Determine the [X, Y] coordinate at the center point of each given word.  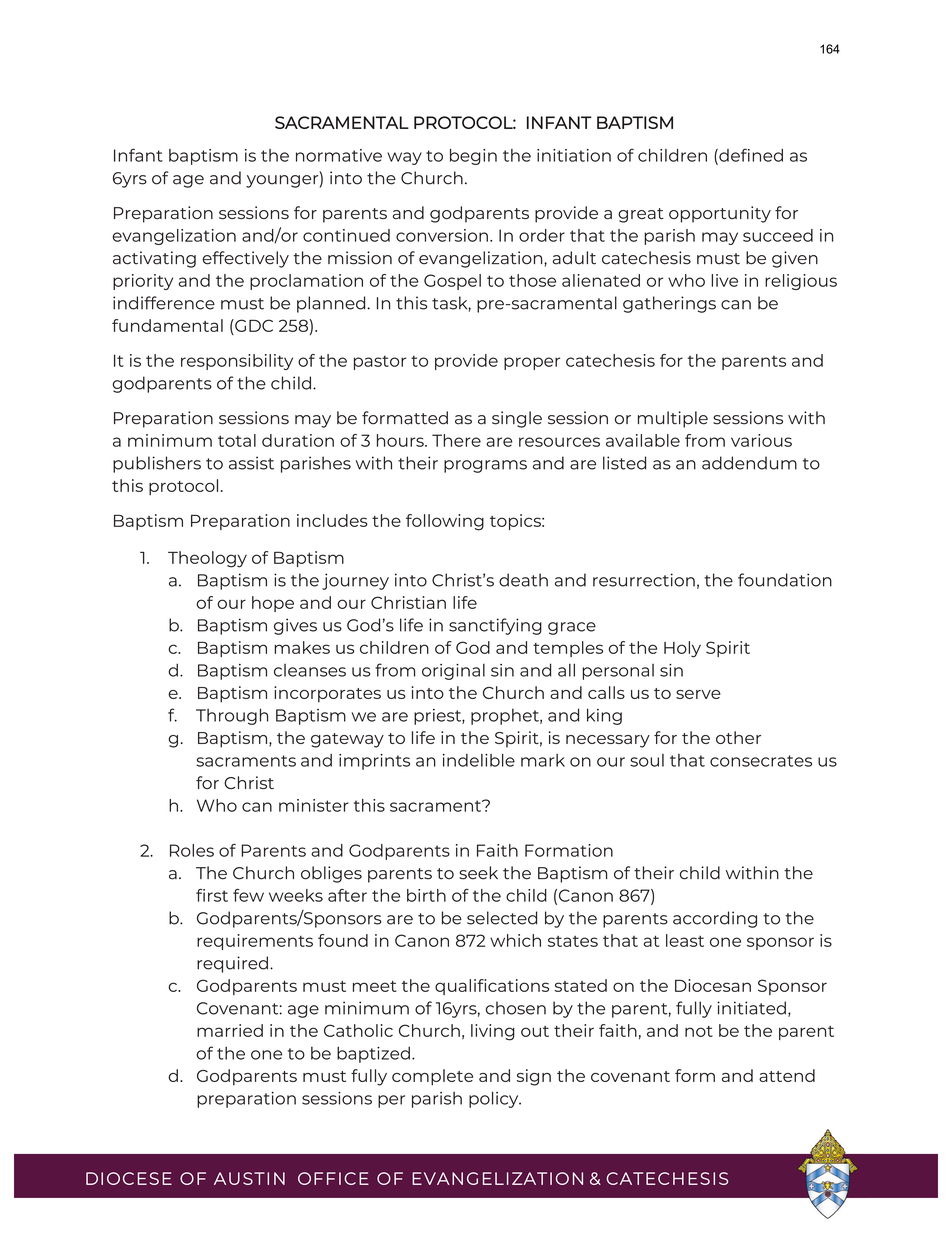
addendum [749, 463]
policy [495, 1099]
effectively [245, 259]
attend [787, 1075]
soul [647, 760]
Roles [192, 850]
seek [478, 873]
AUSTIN [249, 1178]
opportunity [720, 214]
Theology [207, 559]
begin [473, 157]
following [445, 522]
